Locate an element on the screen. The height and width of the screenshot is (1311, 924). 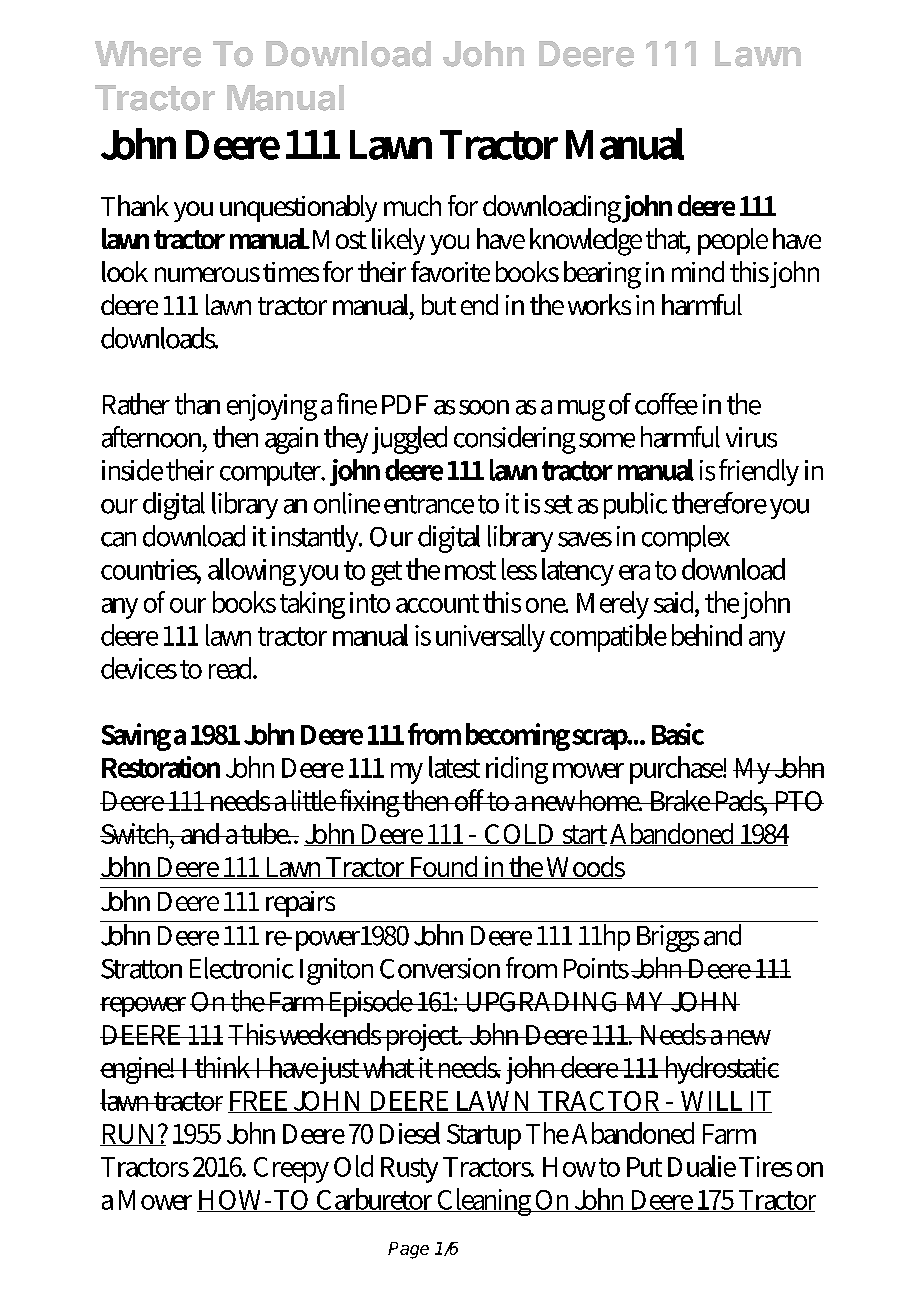
universally is located at coordinates (490, 638).
